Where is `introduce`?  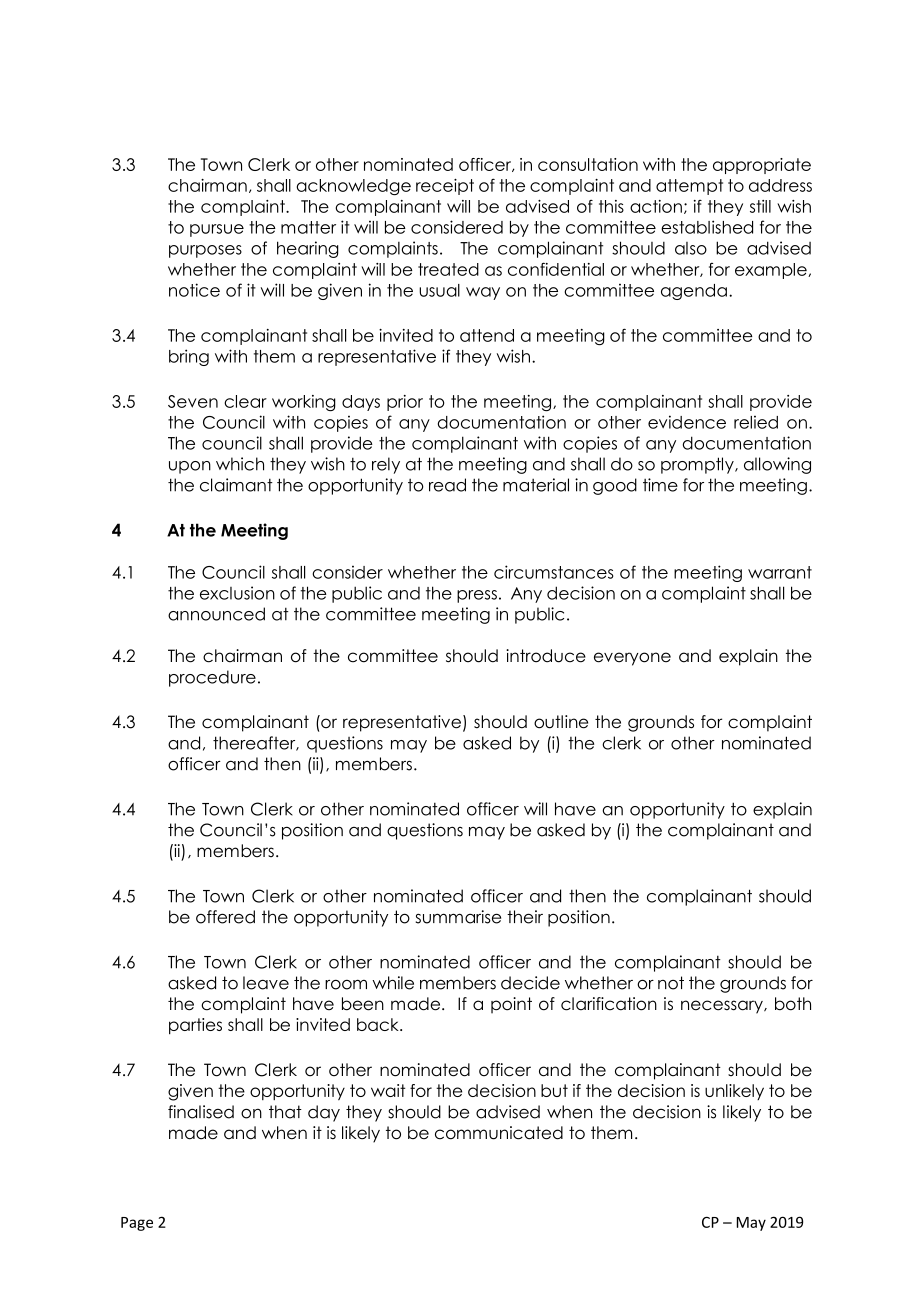
introduce is located at coordinates (546, 656).
